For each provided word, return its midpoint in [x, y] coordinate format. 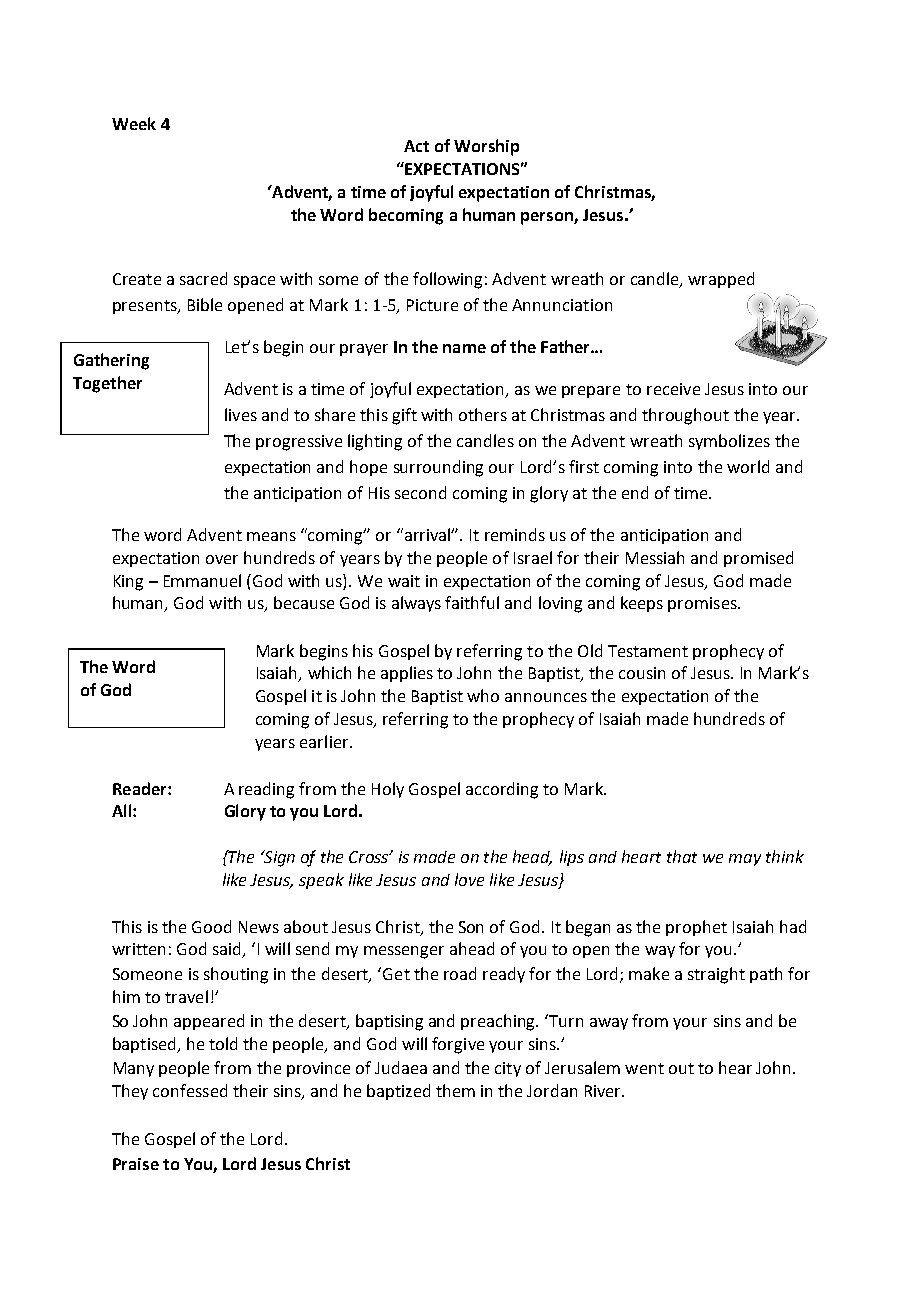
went [644, 1068]
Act [416, 146]
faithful [472, 602]
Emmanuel [202, 580]
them [455, 1090]
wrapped [721, 280]
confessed [190, 1090]
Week [134, 123]
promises [703, 604]
